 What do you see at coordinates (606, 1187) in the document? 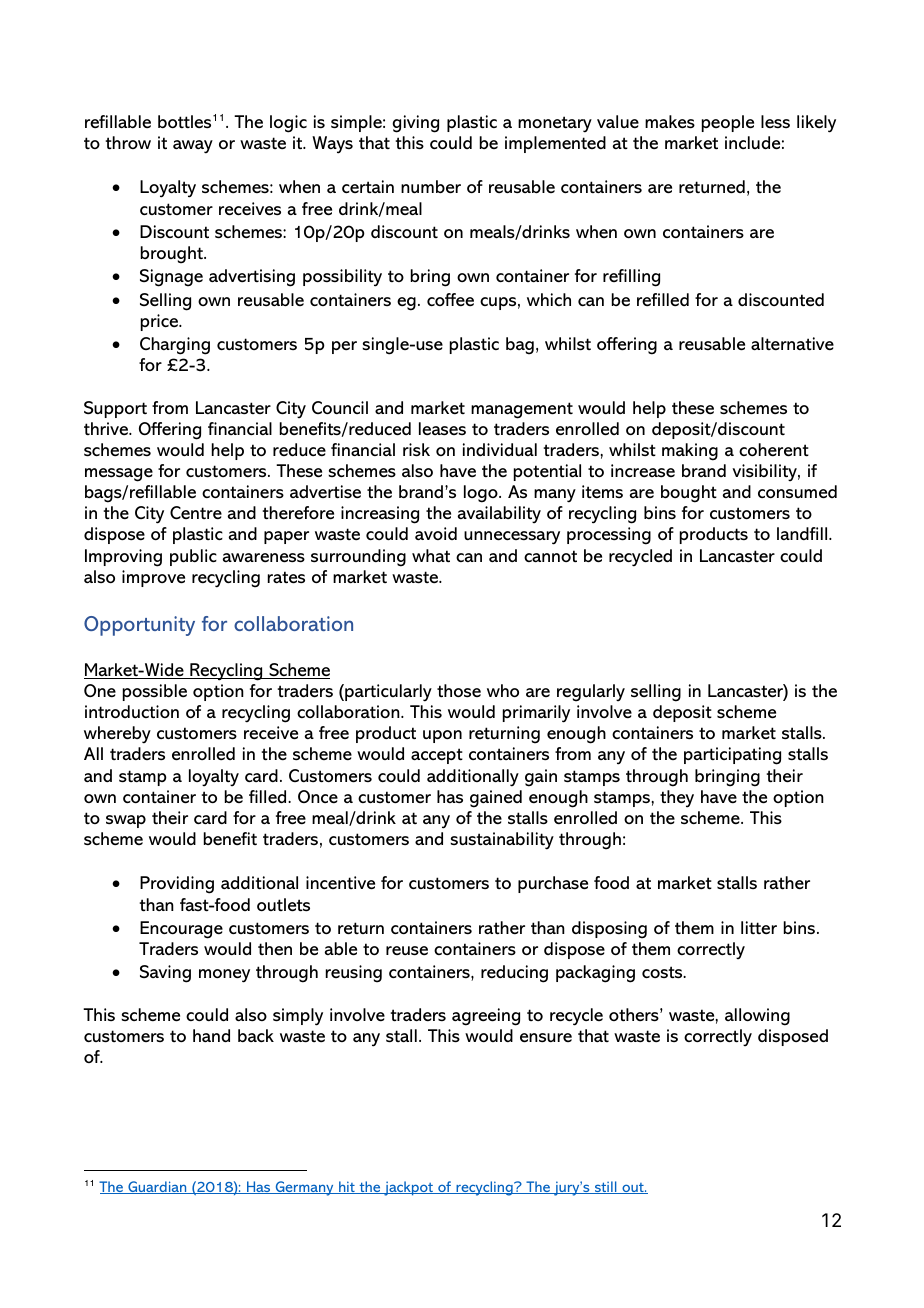
I see `still` at bounding box center [606, 1187].
